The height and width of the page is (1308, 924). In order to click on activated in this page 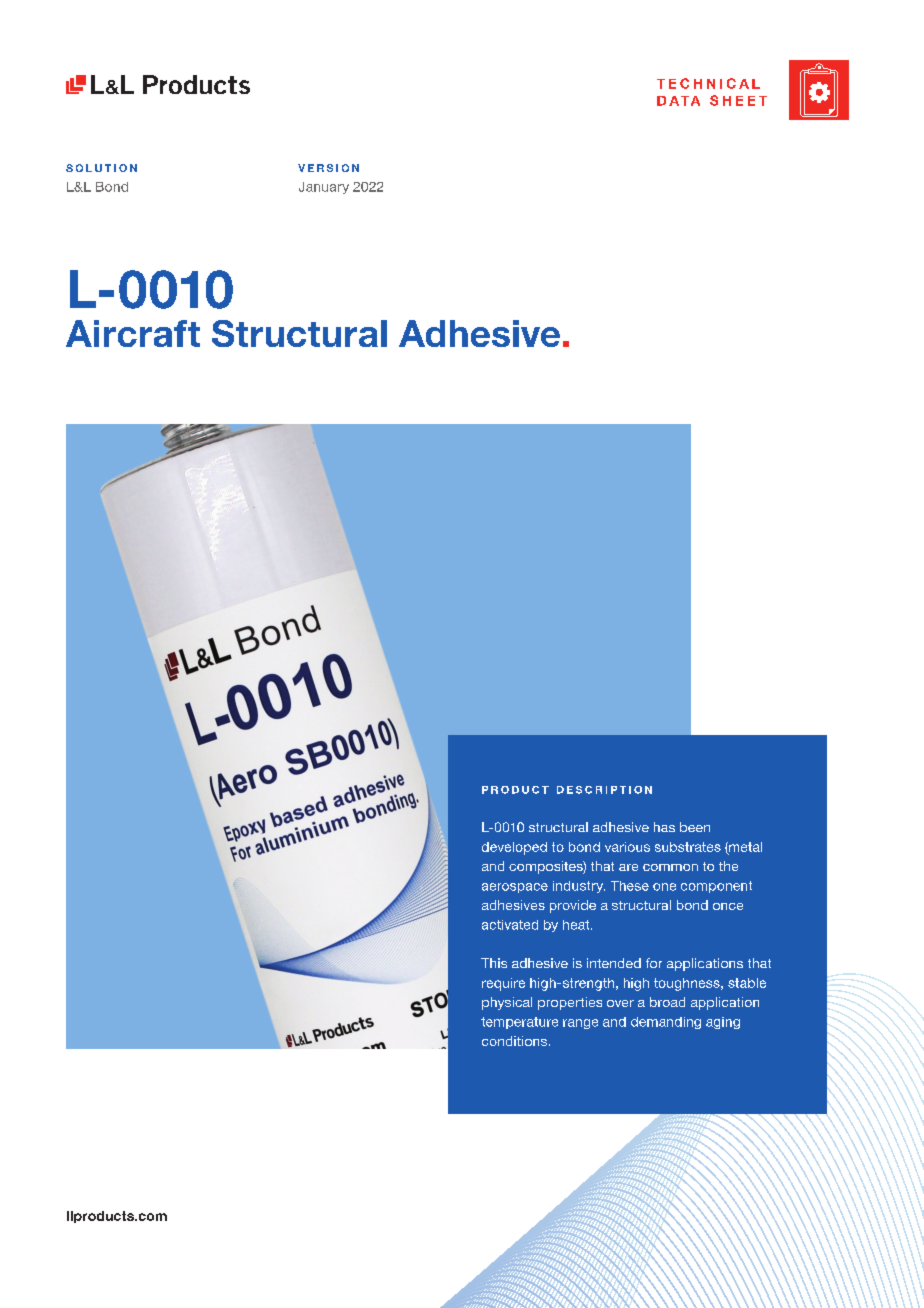, I will do `click(510, 925)`.
